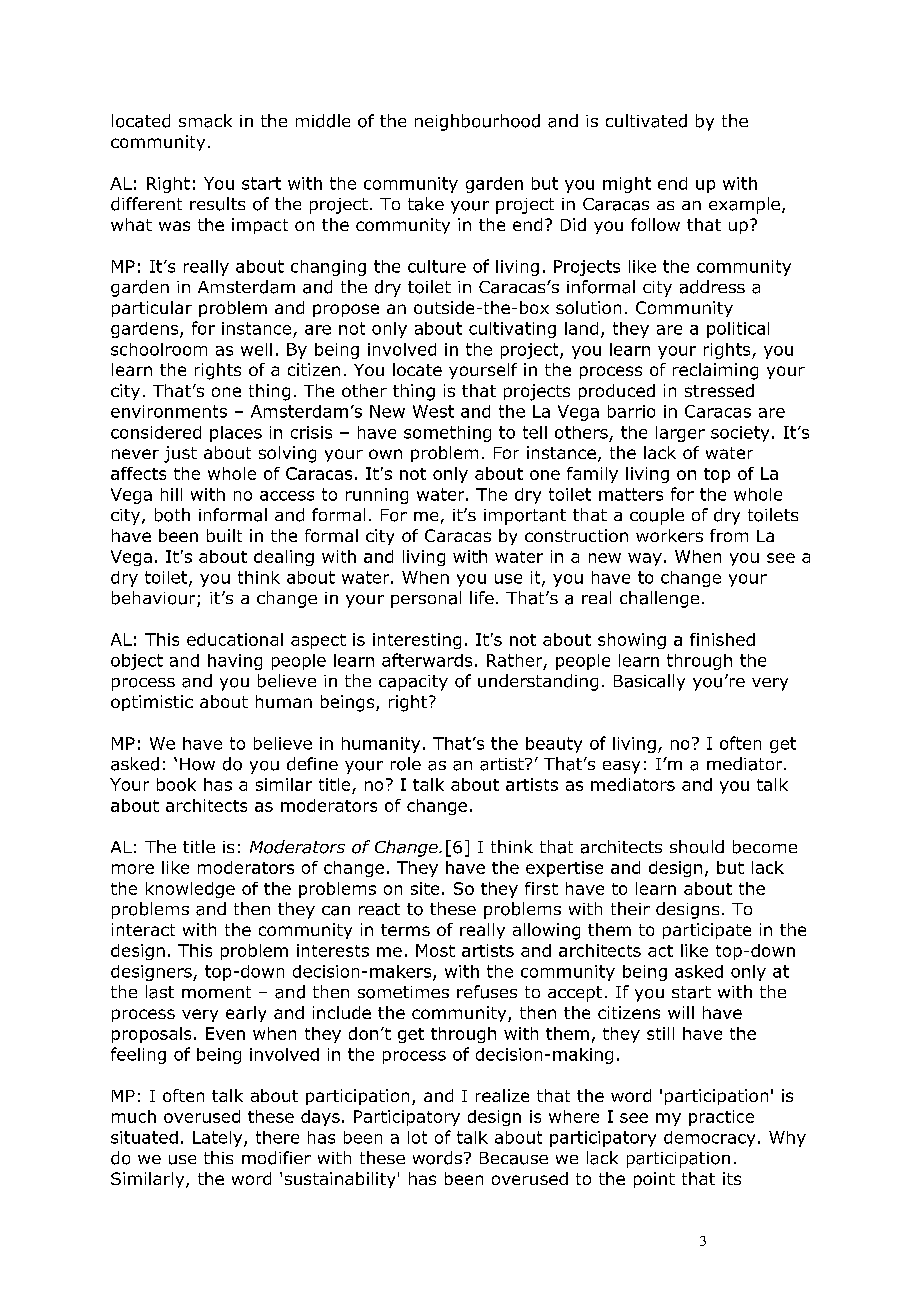  Describe the element at coordinates (477, 122) in the page. I see `neighbourhood` at that location.
